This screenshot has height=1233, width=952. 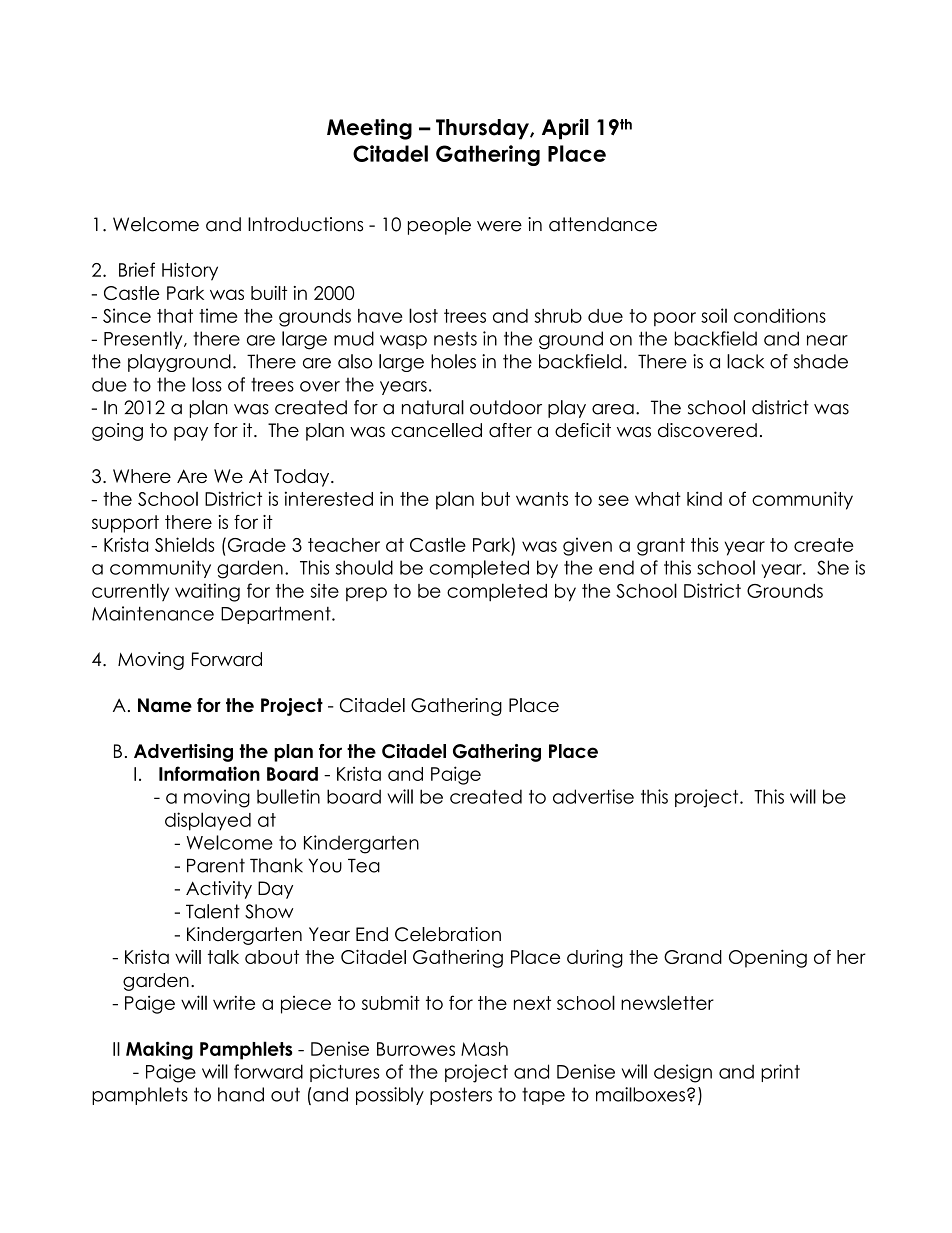 What do you see at coordinates (305, 224) in the screenshot?
I see `Introductions` at bounding box center [305, 224].
